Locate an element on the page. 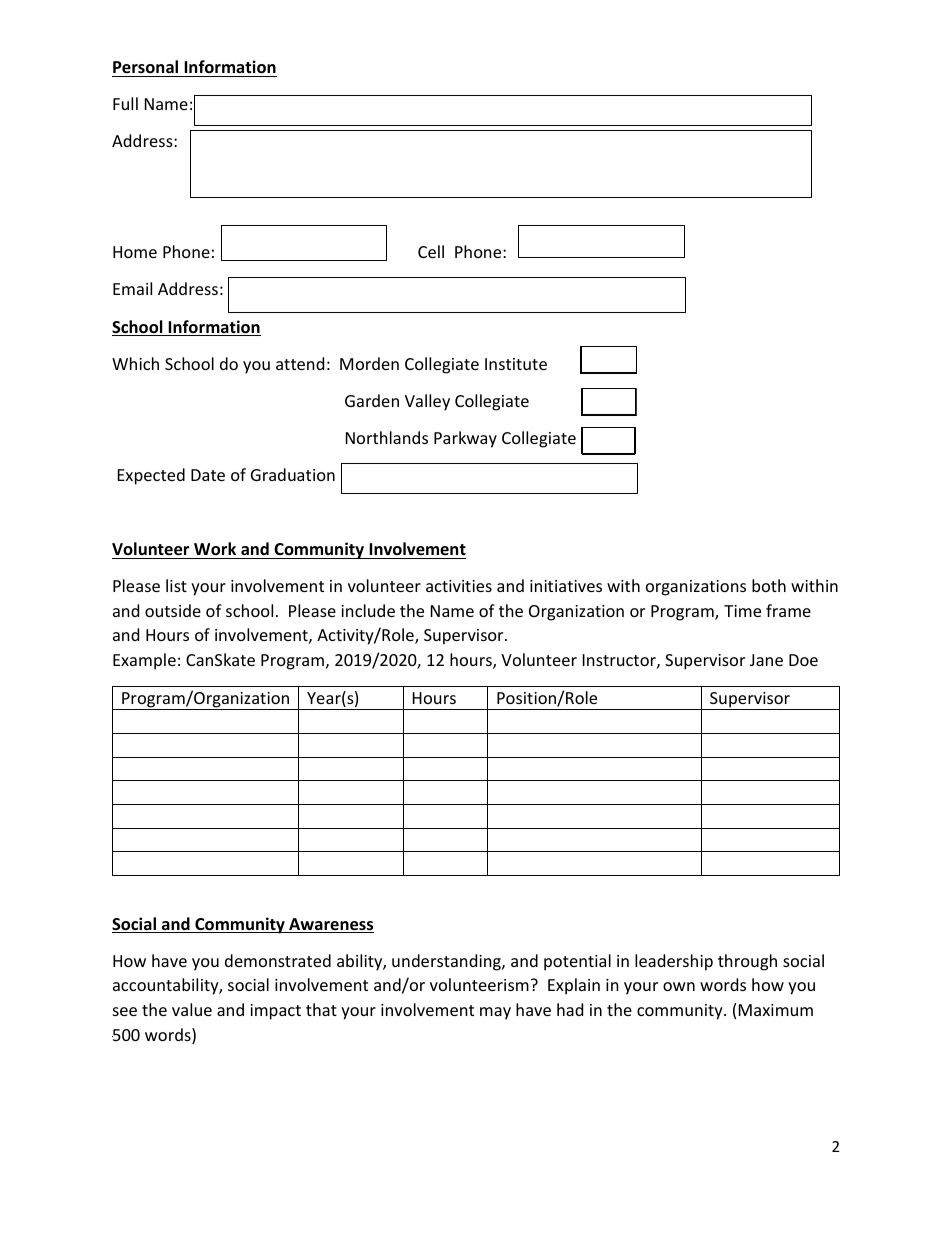  Valley is located at coordinates (427, 402).
